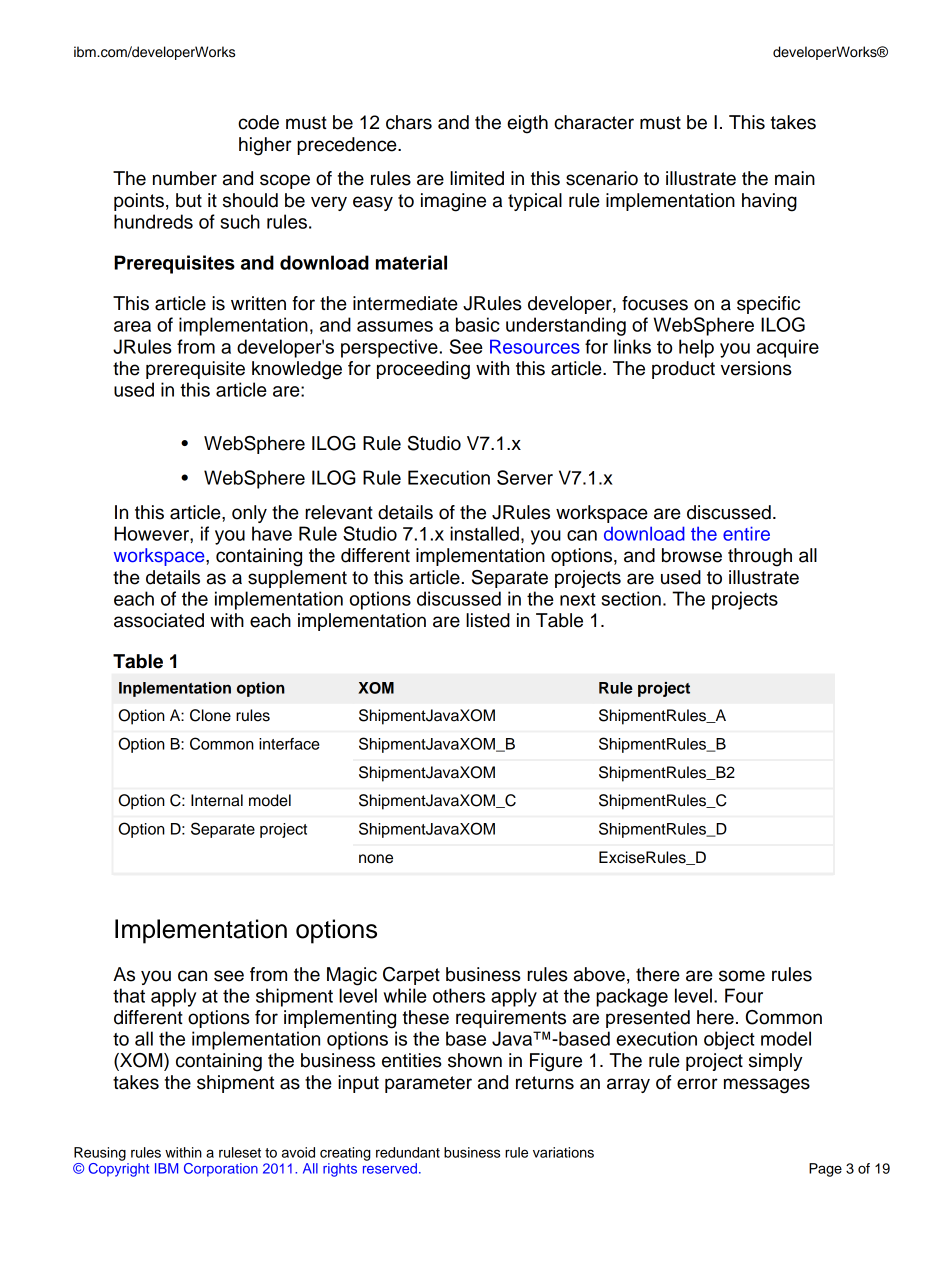 This screenshot has height=1268, width=952. Describe the element at coordinates (767, 1086) in the screenshot. I see `messages` at that location.
